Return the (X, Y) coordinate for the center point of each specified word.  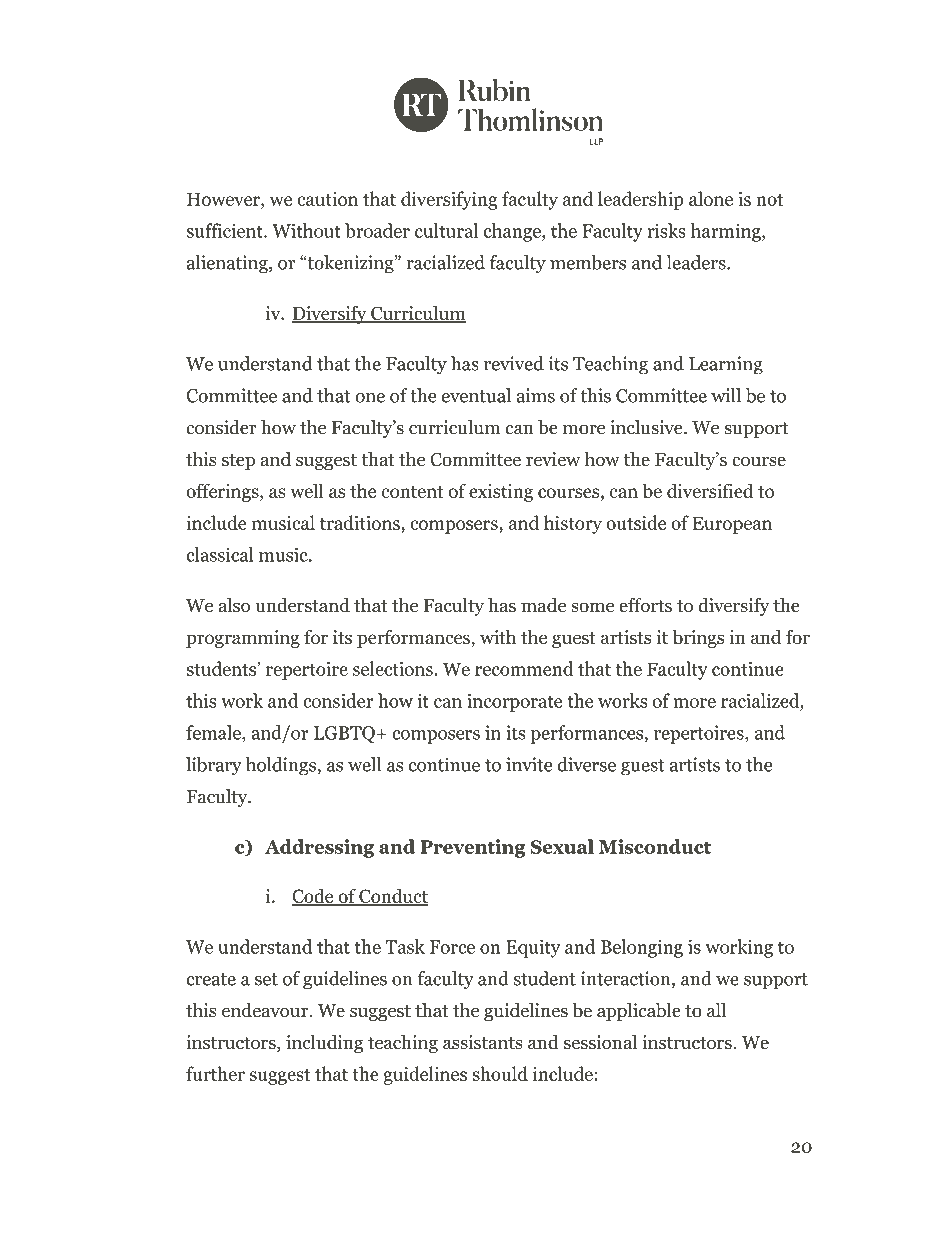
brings (698, 638)
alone (711, 198)
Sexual (562, 846)
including (324, 1044)
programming (243, 639)
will (726, 395)
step (238, 462)
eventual (476, 395)
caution (327, 199)
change (513, 232)
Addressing (319, 848)
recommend (524, 668)
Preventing (472, 848)
